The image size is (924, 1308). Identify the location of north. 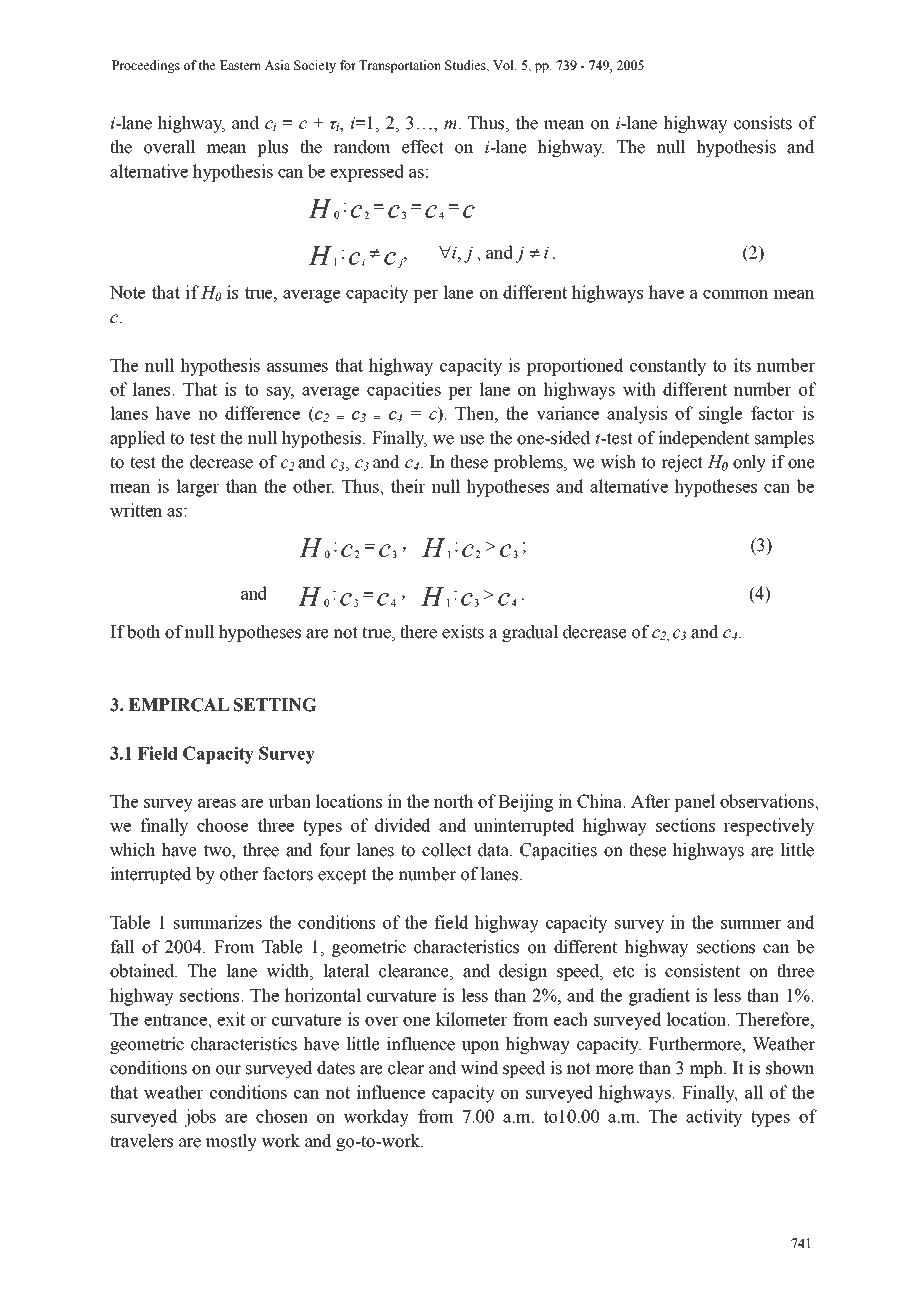
(453, 801).
